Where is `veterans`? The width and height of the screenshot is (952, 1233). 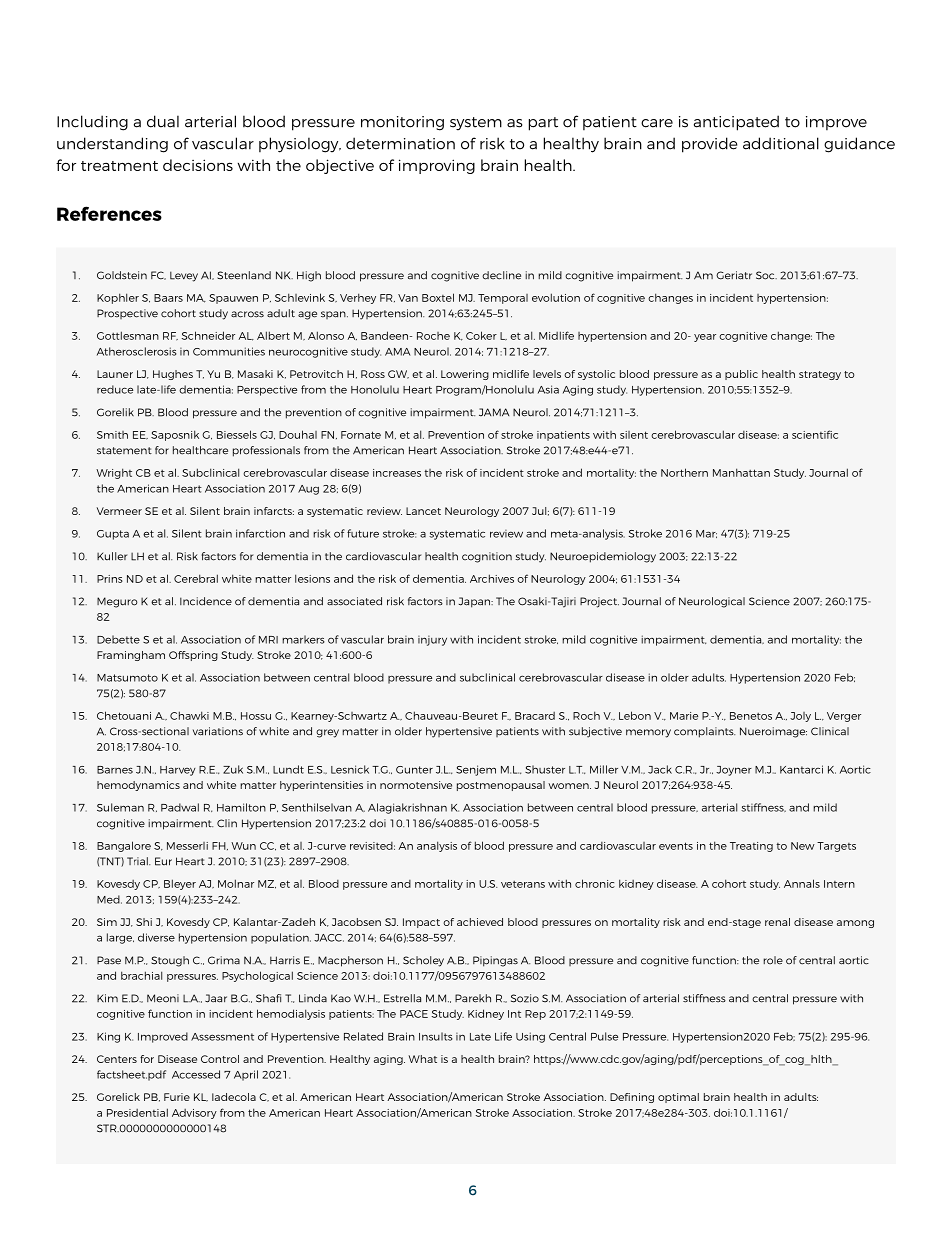
veterans is located at coordinates (523, 884).
